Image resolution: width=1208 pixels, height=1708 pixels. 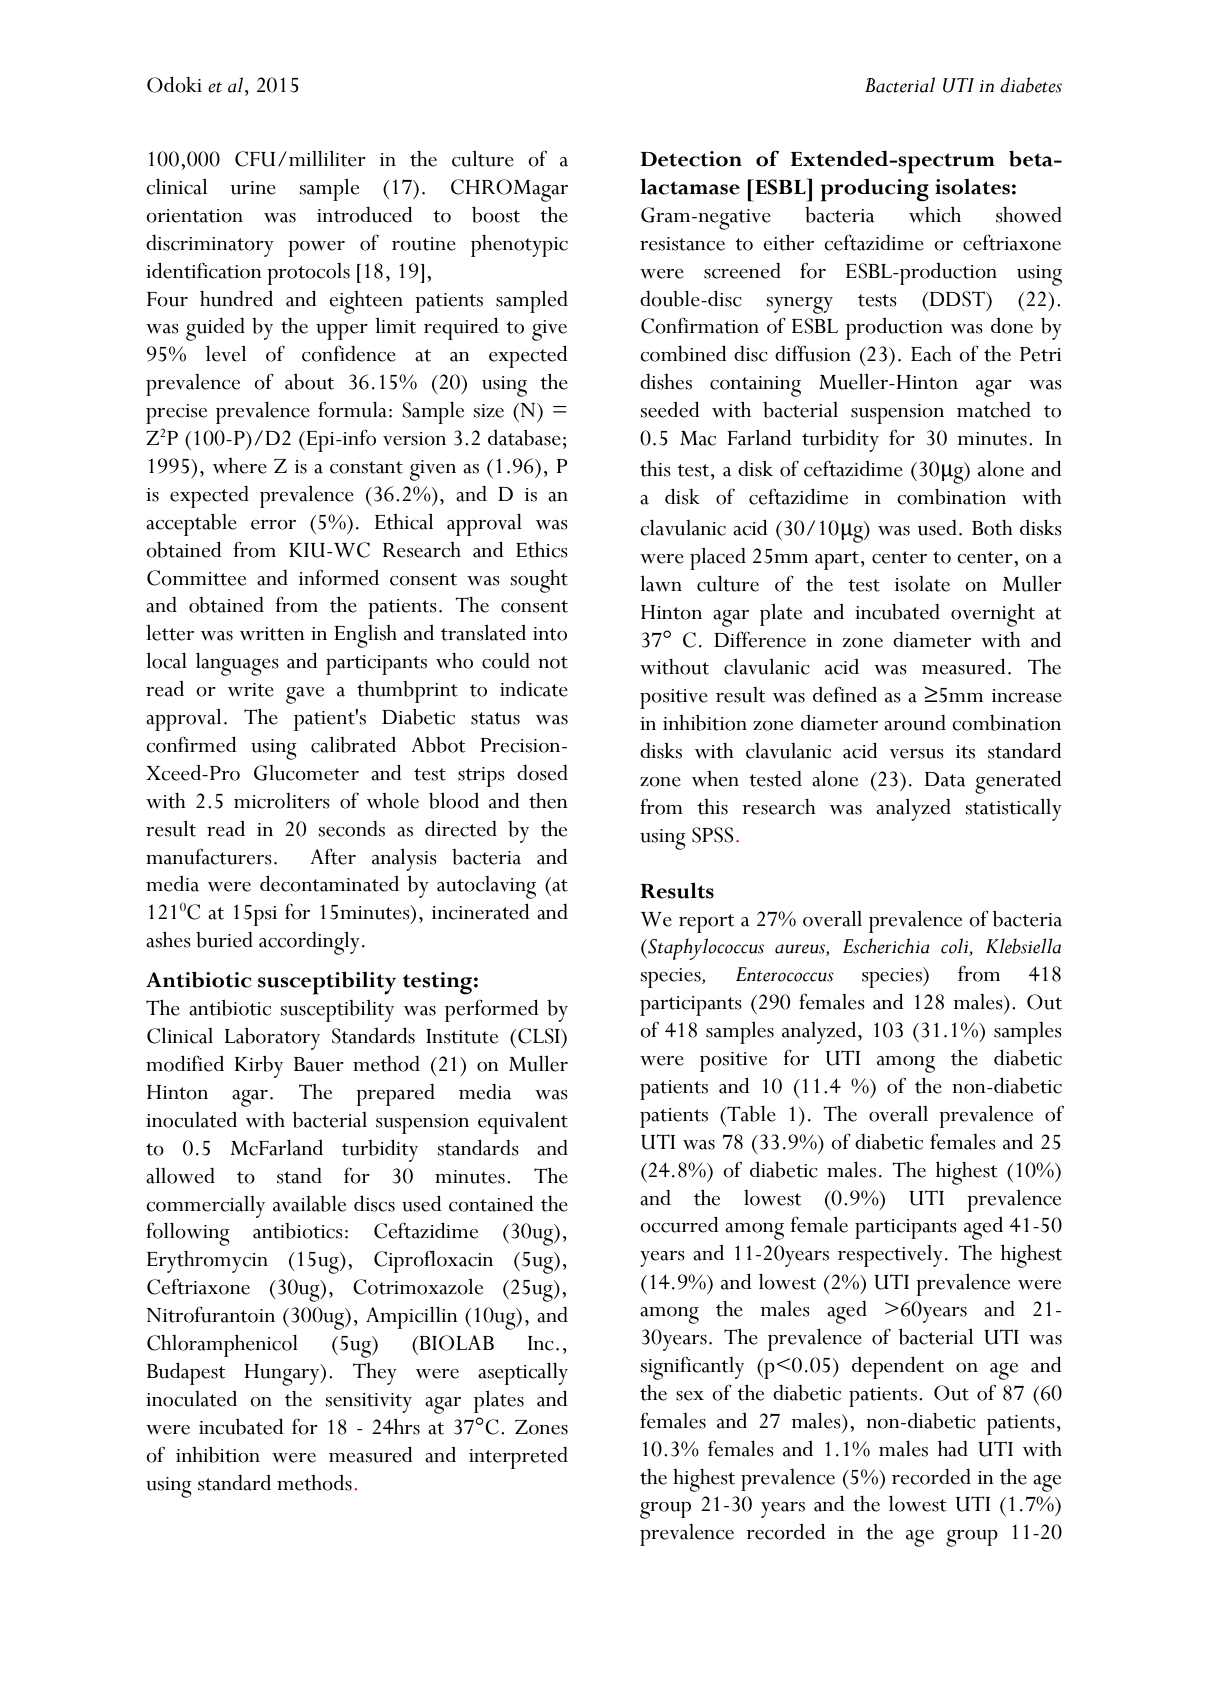 What do you see at coordinates (283, 1375) in the document?
I see `Hungary` at bounding box center [283, 1375].
